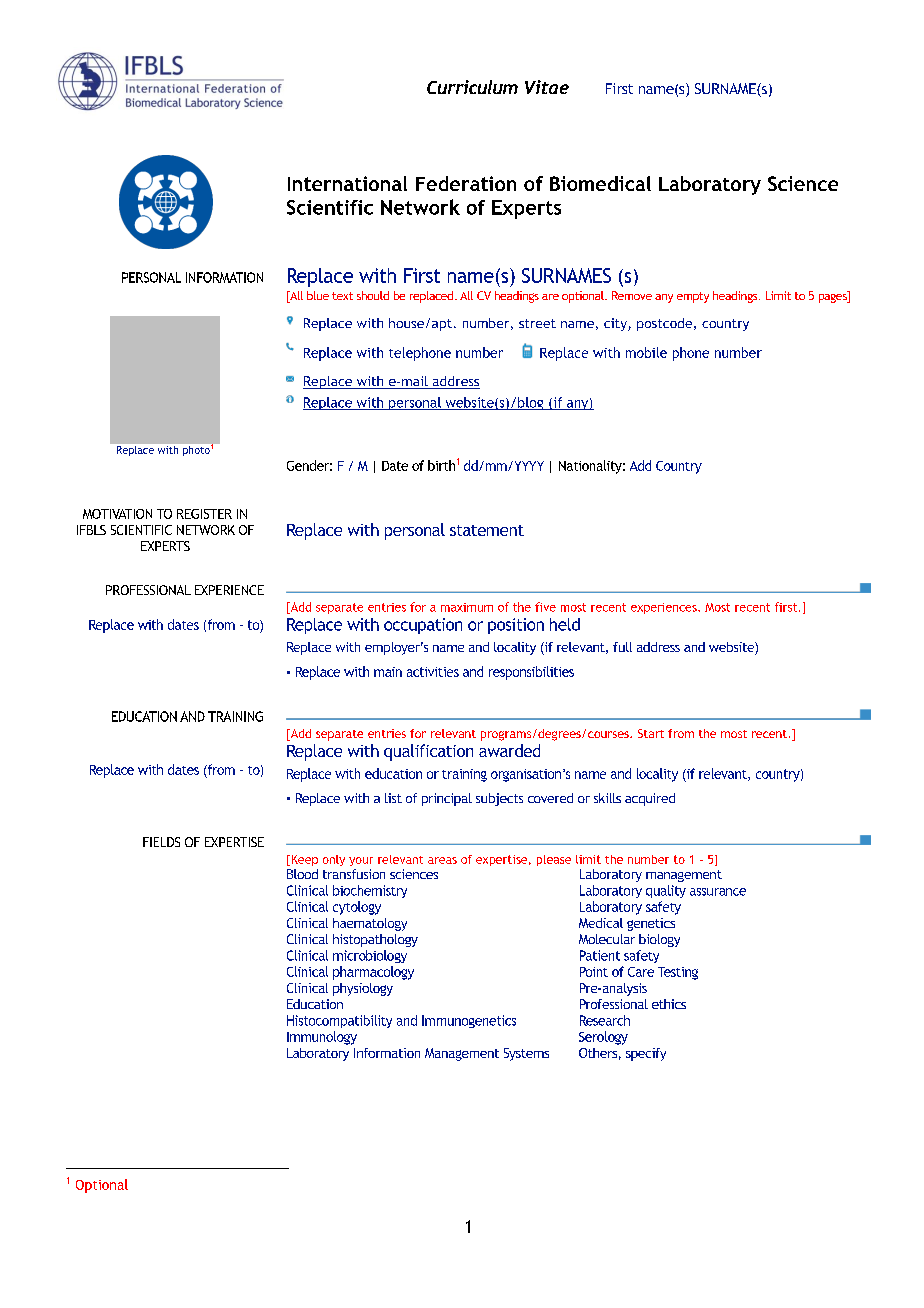  Describe the element at coordinates (622, 647) in the document. I see `full` at that location.
